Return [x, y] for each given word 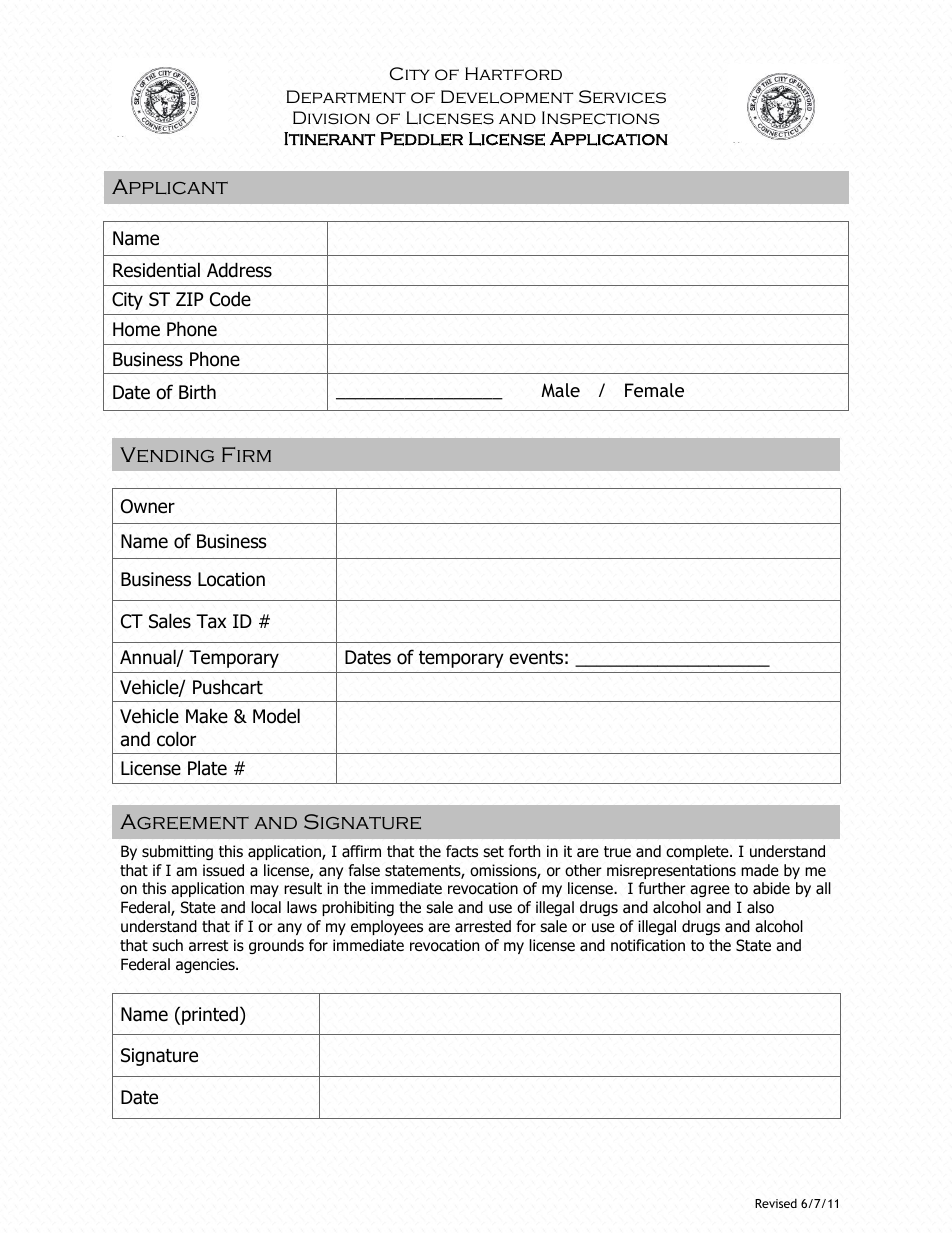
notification [648, 945]
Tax [211, 621]
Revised [776, 1203]
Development [507, 97]
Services [622, 97]
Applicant [170, 186]
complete [698, 852]
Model [276, 716]
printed [210, 1016]
